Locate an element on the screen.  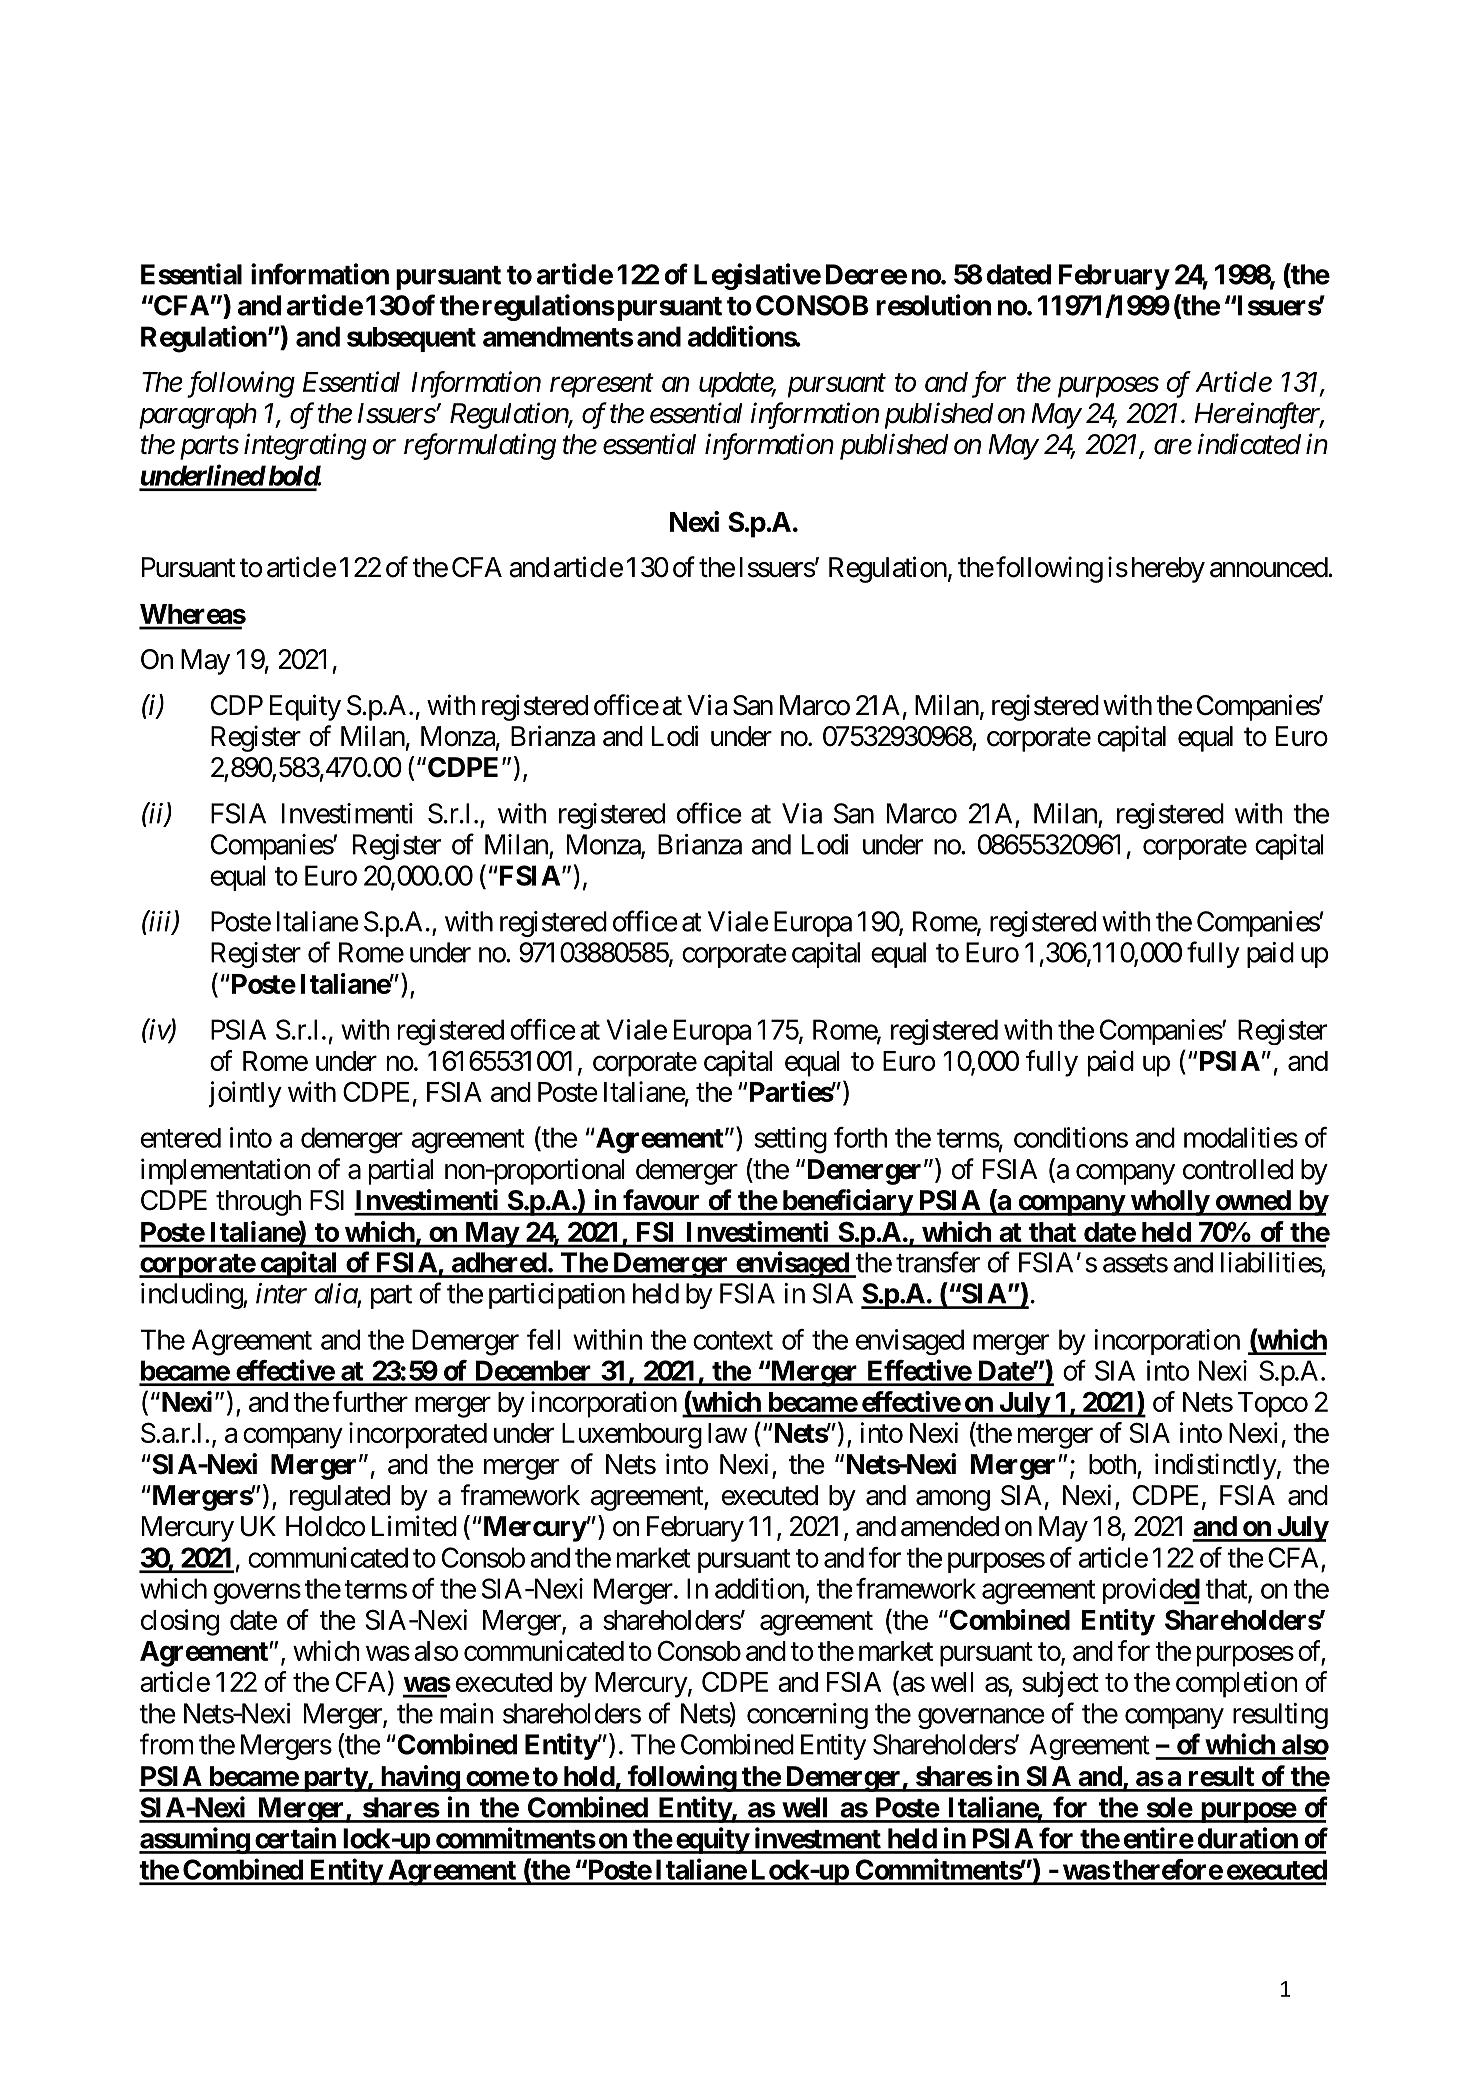
hereby is located at coordinates (1168, 570).
